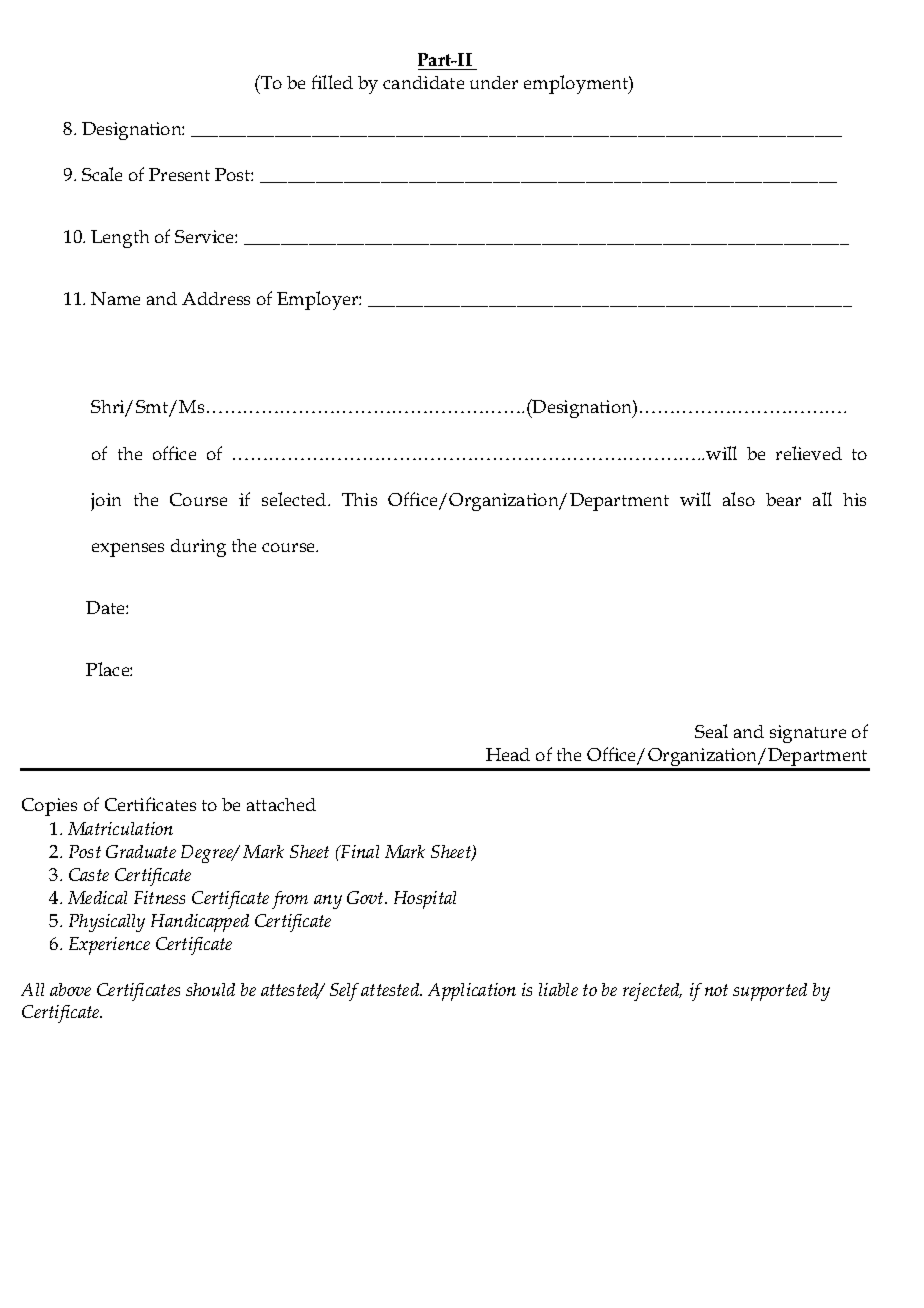  I want to click on Scale, so click(102, 174).
